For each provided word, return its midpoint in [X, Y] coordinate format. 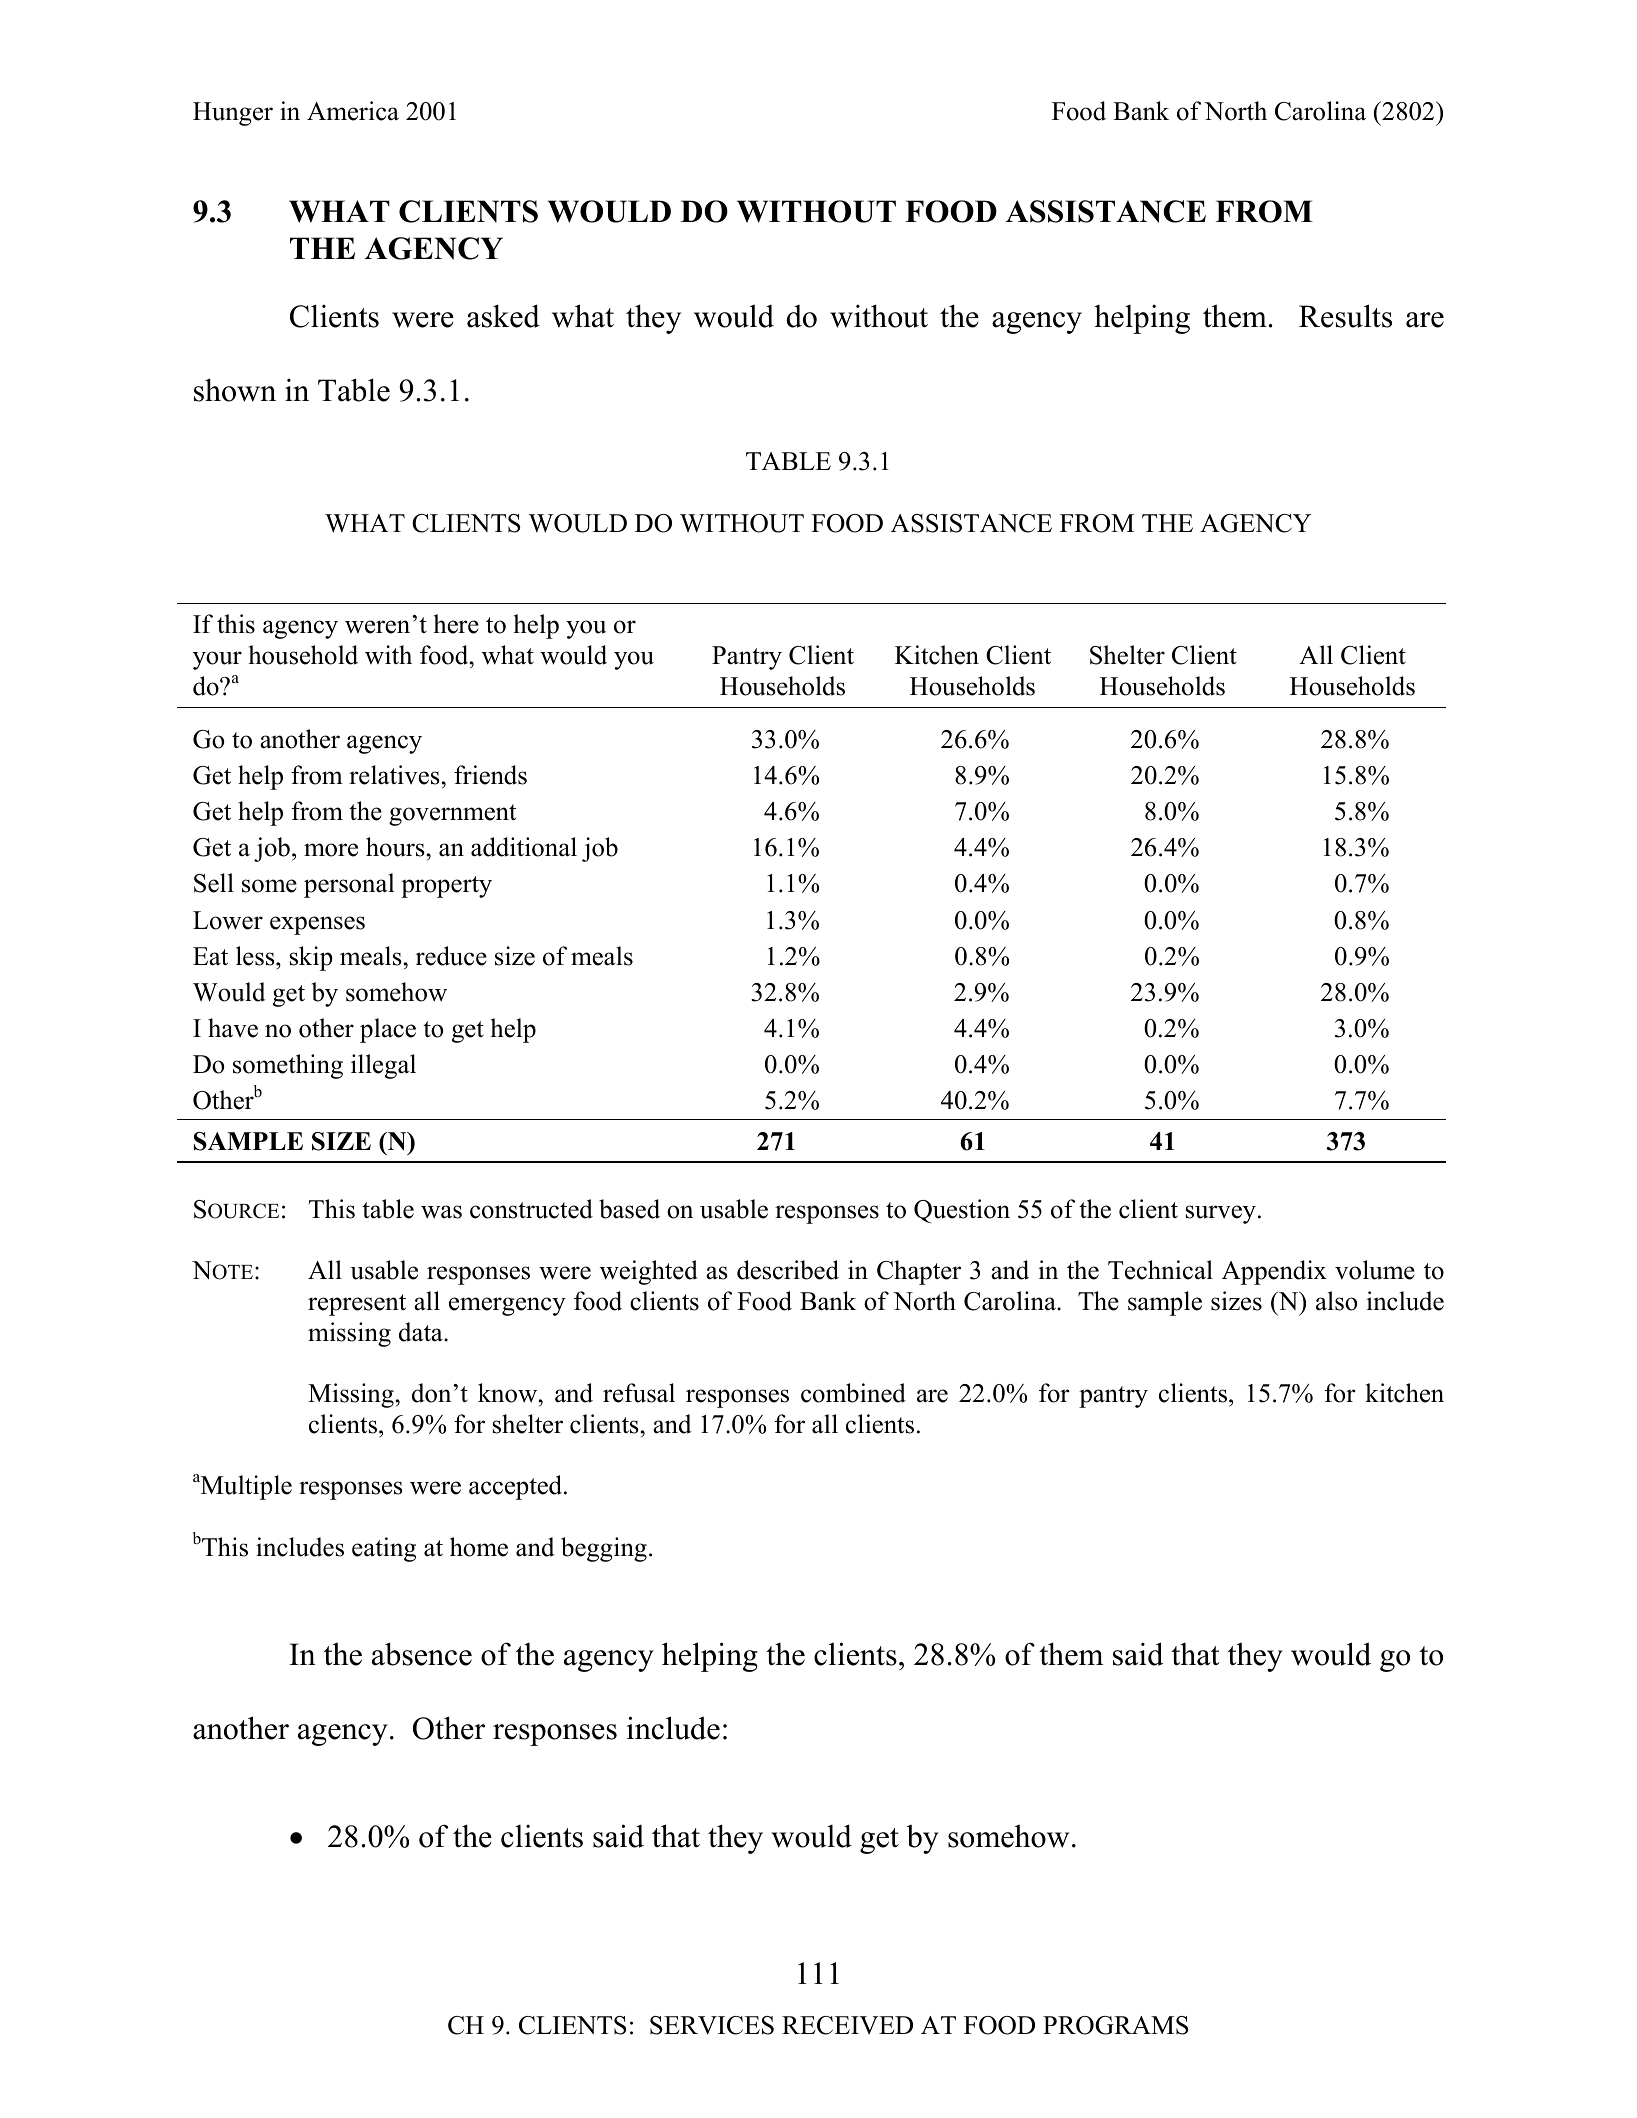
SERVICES [712, 2025]
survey [1221, 1214]
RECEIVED [847, 2025]
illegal [383, 1066]
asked [503, 316]
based [629, 1209]
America [353, 111]
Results [1345, 316]
